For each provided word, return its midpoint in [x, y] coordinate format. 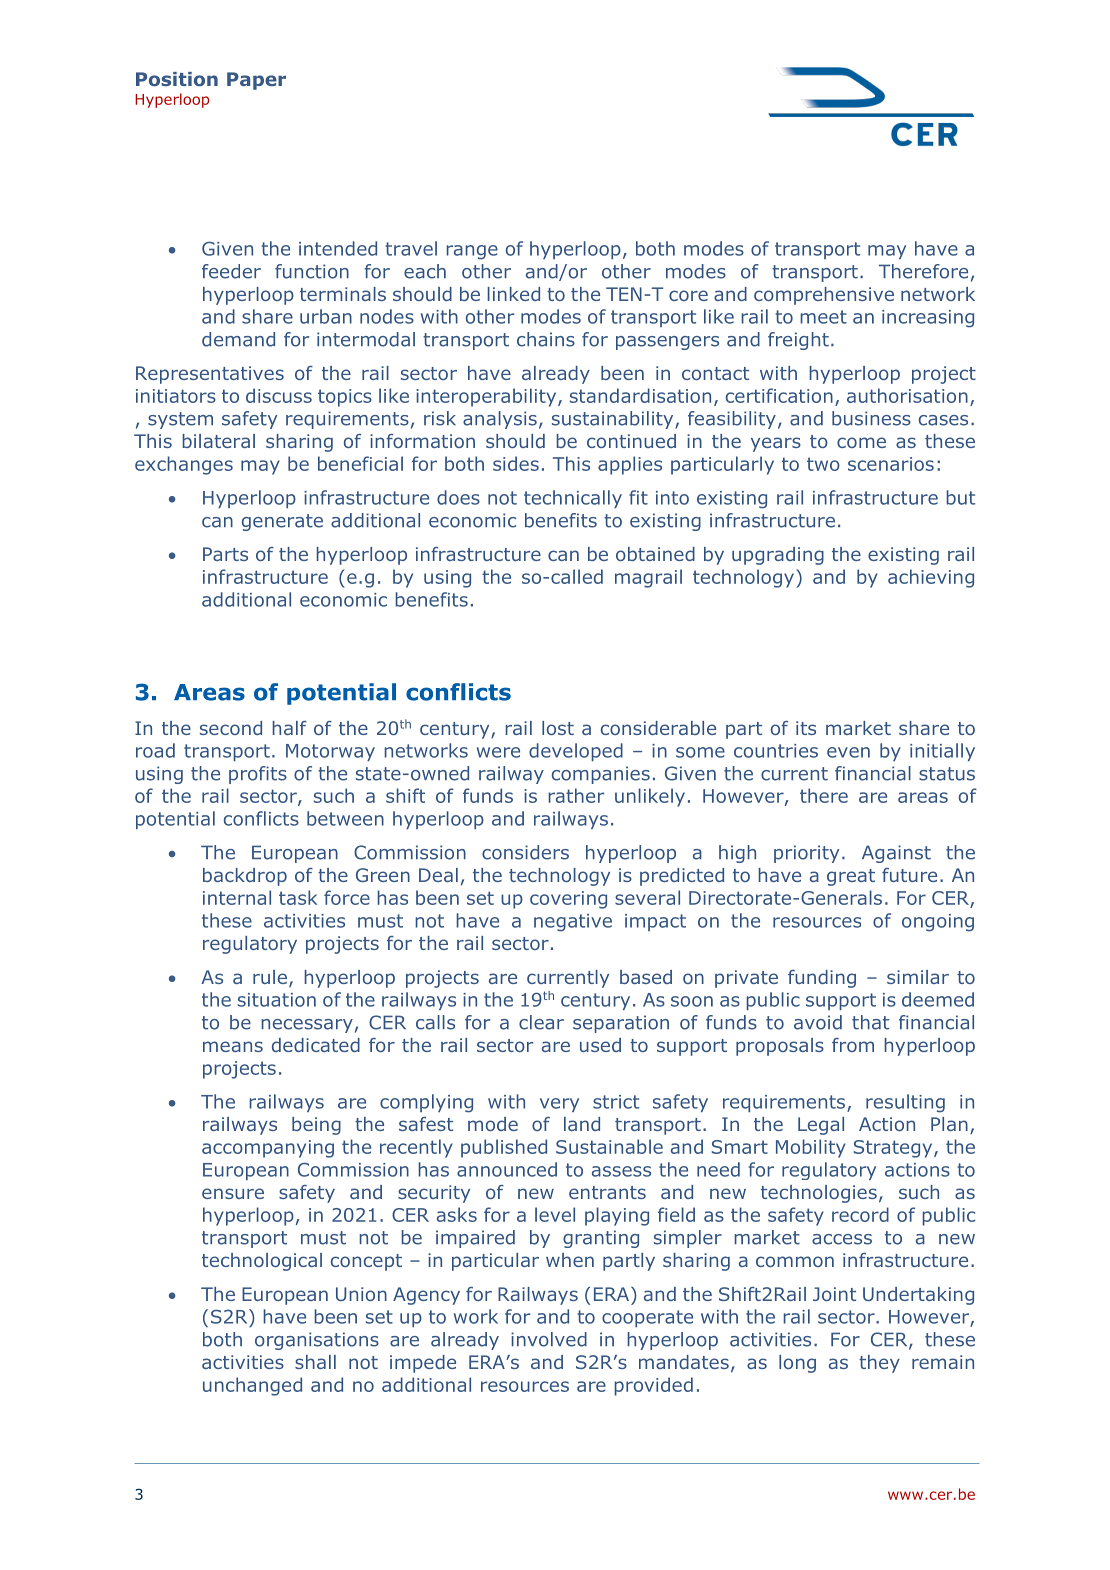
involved [549, 1339]
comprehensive [824, 296]
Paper [256, 81]
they [879, 1364]
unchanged [252, 1386]
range [472, 252]
